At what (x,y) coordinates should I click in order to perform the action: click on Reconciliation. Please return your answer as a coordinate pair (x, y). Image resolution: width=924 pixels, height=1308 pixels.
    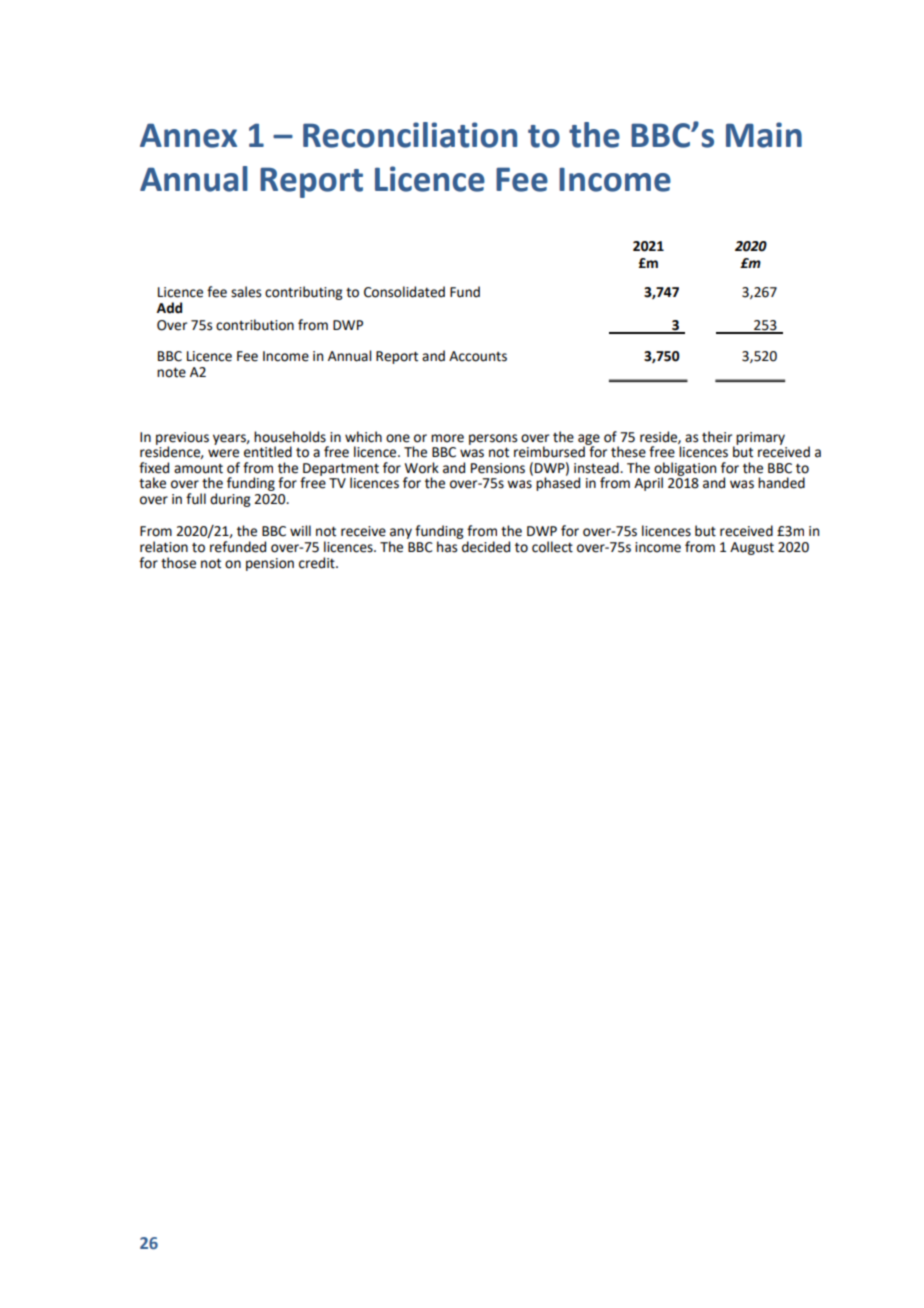
    Looking at the image, I should click on (410, 135).
